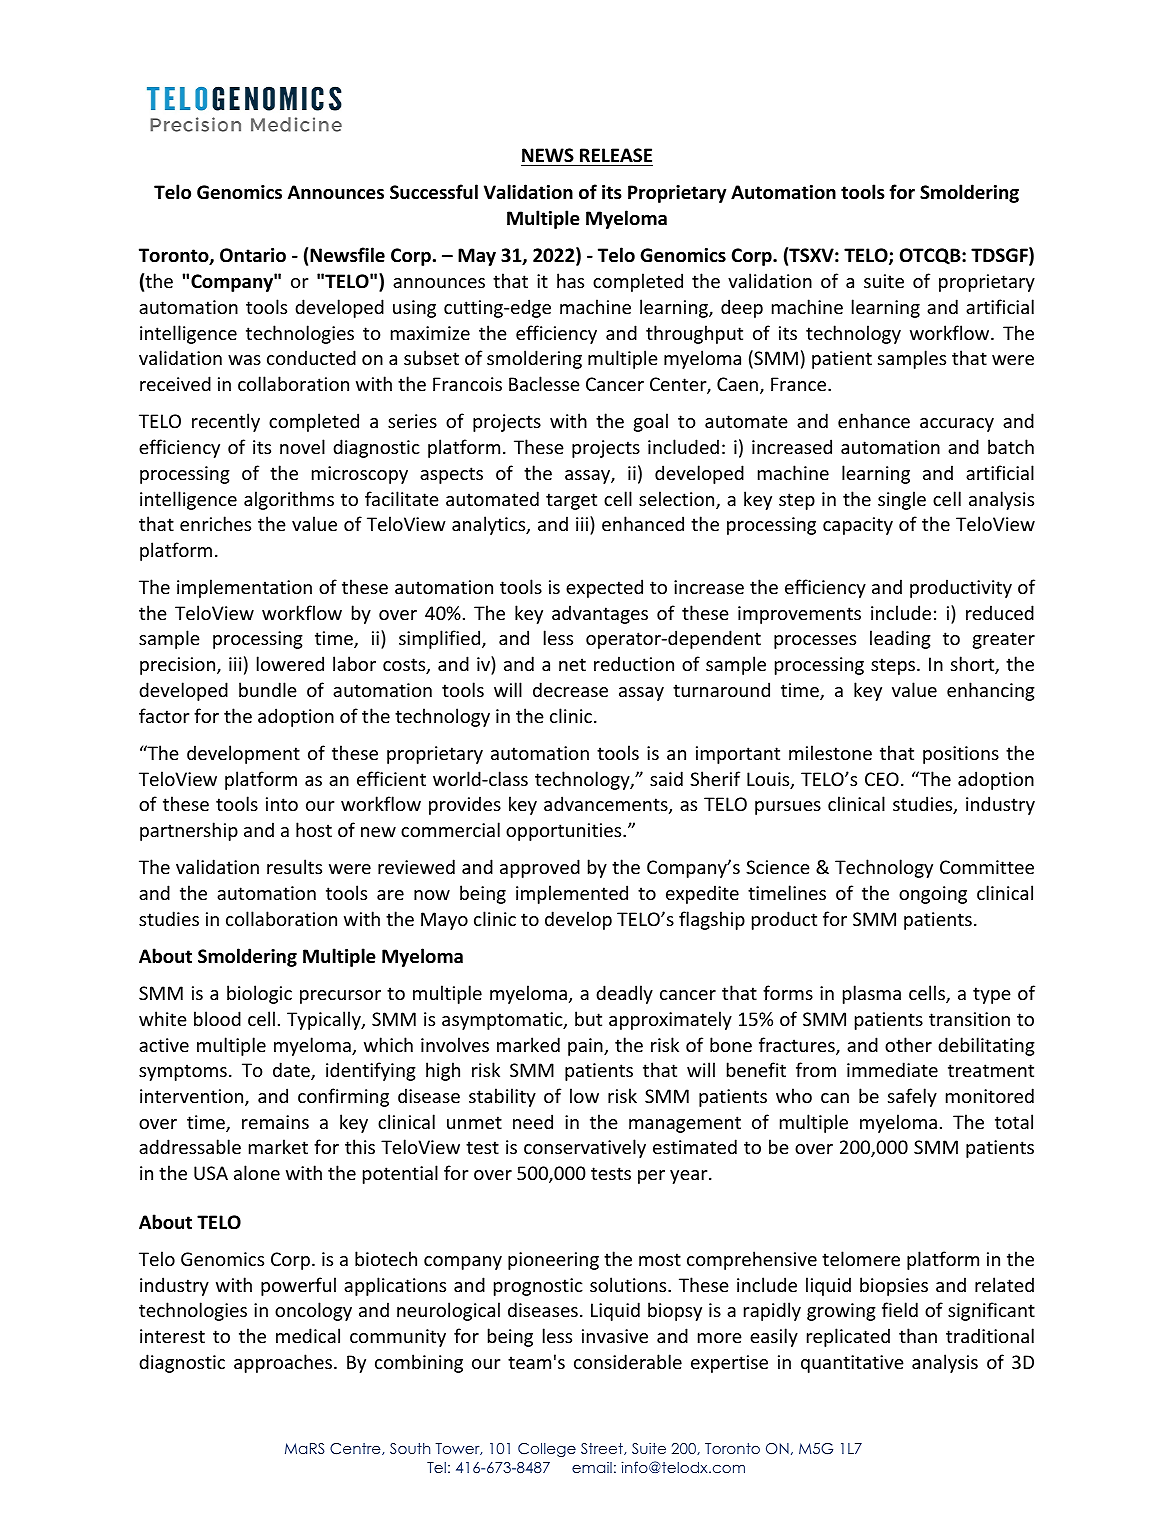 Image resolution: width=1172 pixels, height=1517 pixels. Describe the element at coordinates (600, 614) in the image. I see `advantages` at that location.
